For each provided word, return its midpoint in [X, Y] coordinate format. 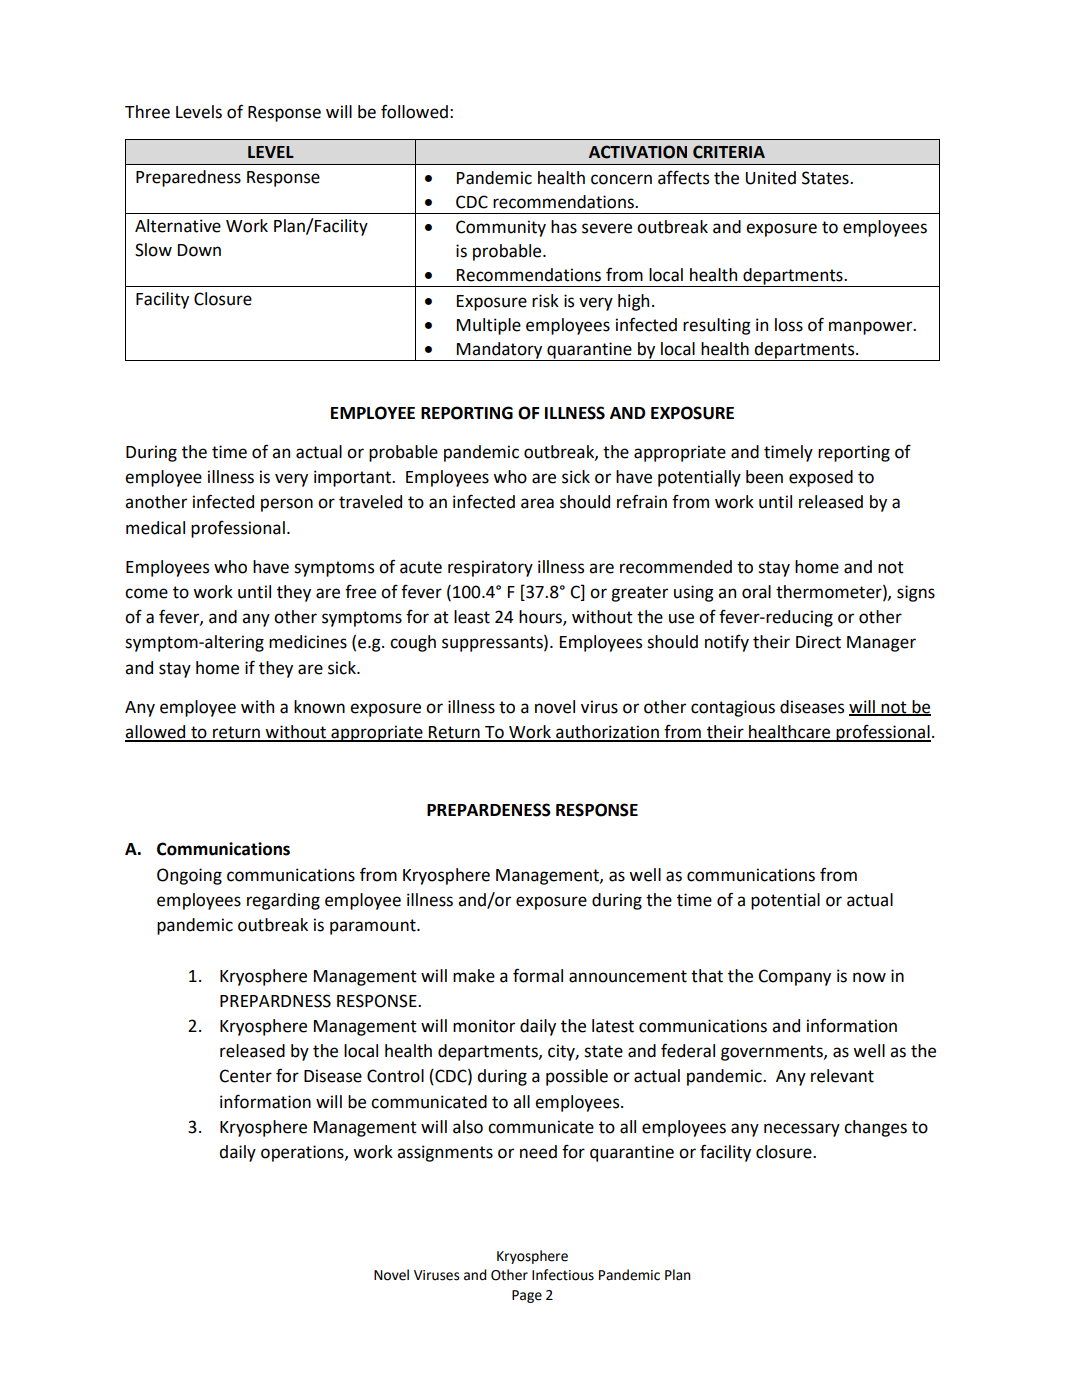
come [146, 593]
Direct [818, 642]
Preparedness [188, 178]
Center [245, 1076]
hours [541, 618]
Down [199, 250]
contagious [733, 708]
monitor [484, 1026]
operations [303, 1153]
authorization [607, 733]
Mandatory [500, 351]
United [771, 178]
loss [789, 325]
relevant [842, 1076]
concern [621, 179]
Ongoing [189, 876]
